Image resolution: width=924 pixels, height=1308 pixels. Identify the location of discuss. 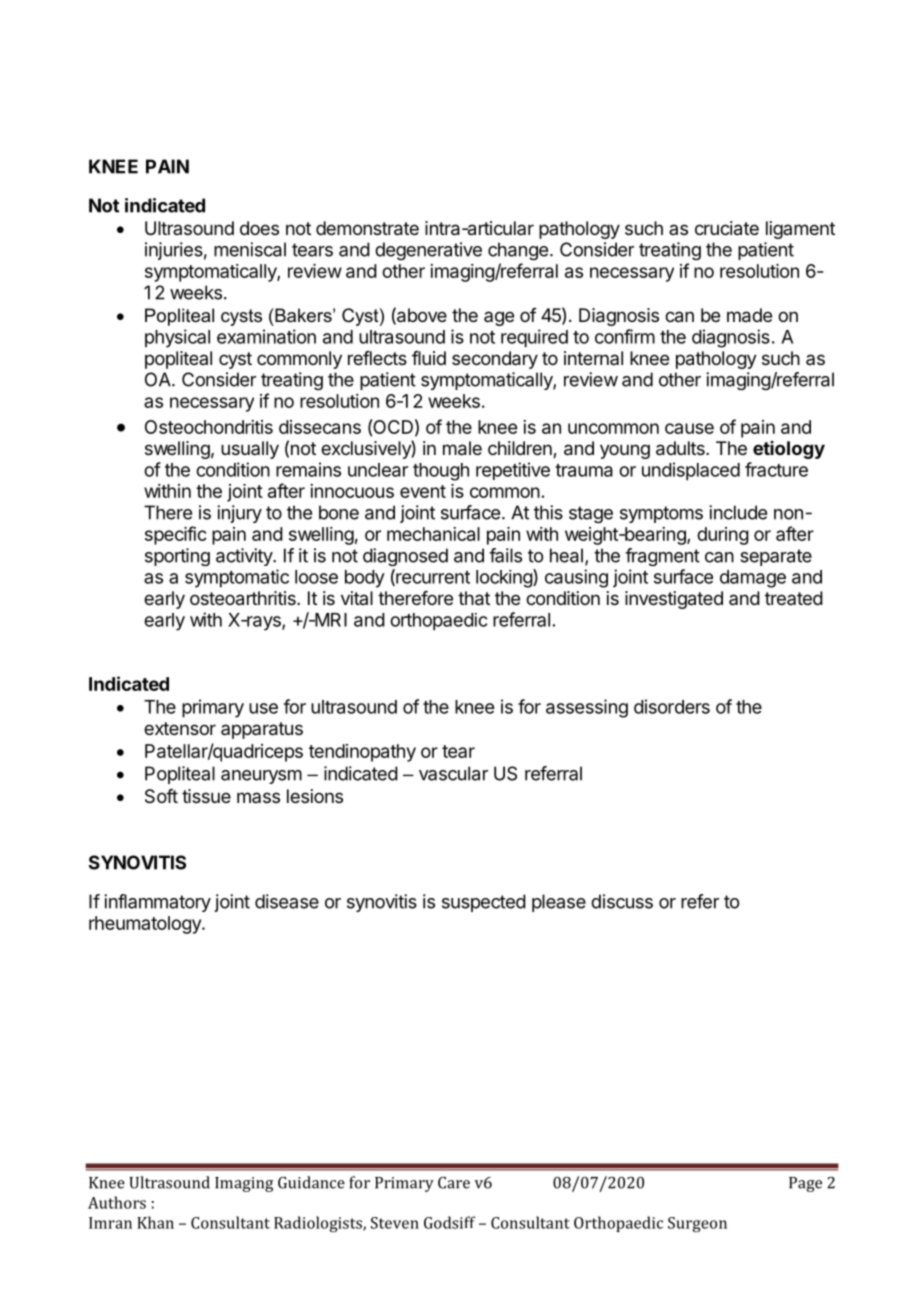
(622, 901).
